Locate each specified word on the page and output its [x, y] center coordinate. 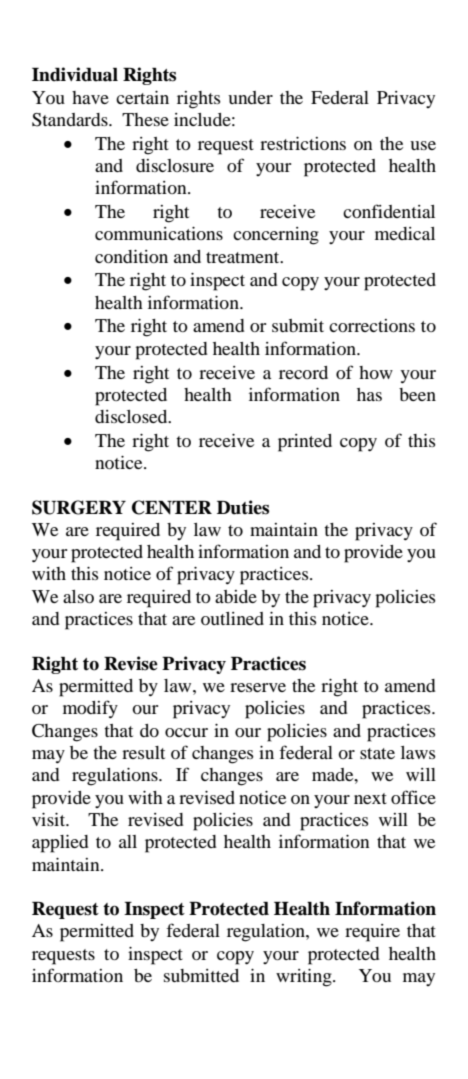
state [377, 753]
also [78, 596]
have [90, 97]
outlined [232, 618]
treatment [244, 257]
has [369, 394]
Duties [243, 507]
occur [186, 732]
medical [405, 233]
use [423, 145]
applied [60, 844]
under [250, 97]
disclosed [132, 416]
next [370, 798]
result [143, 752]
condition [131, 256]
